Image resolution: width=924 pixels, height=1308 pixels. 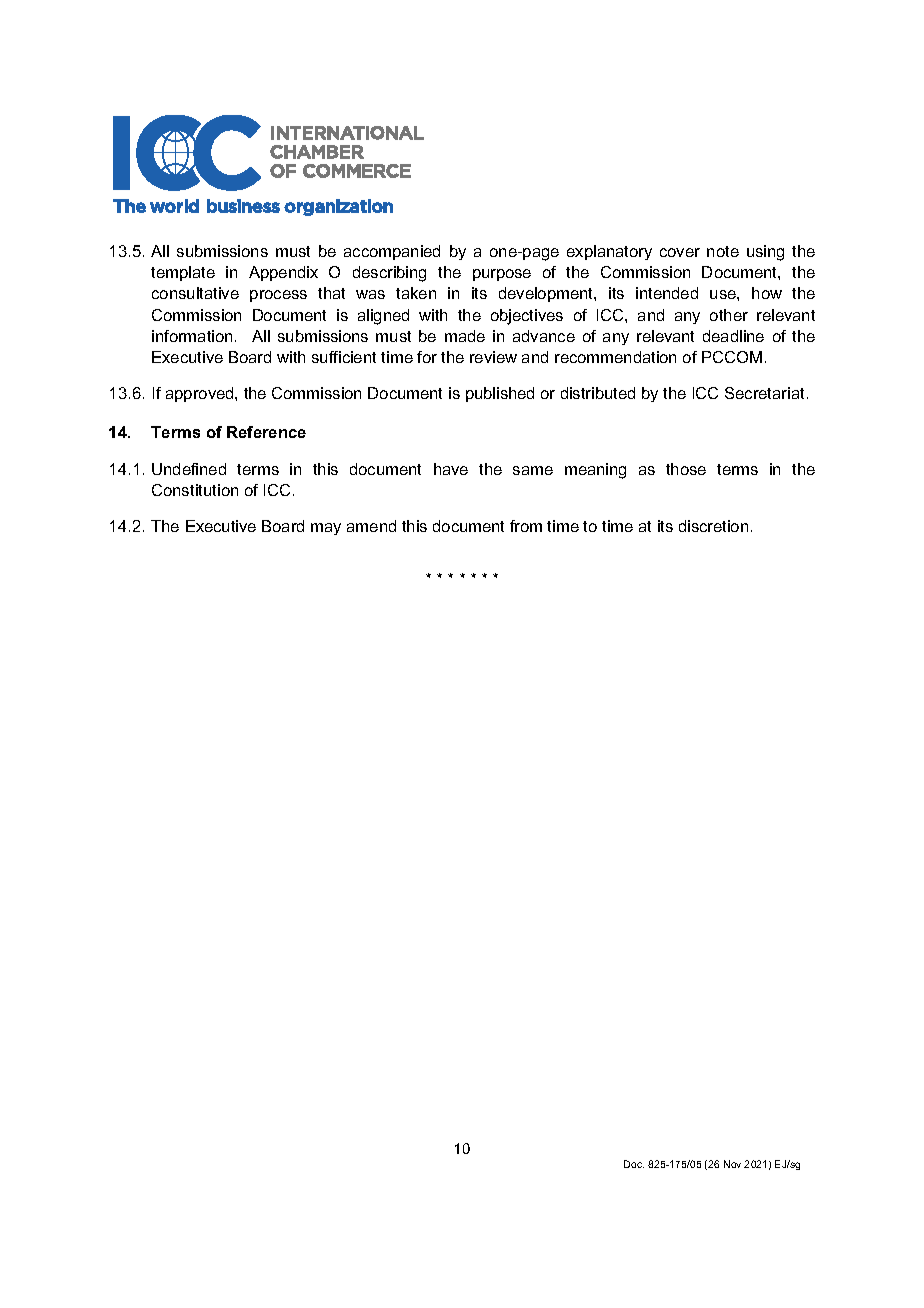 What do you see at coordinates (371, 526) in the image?
I see `amend` at bounding box center [371, 526].
